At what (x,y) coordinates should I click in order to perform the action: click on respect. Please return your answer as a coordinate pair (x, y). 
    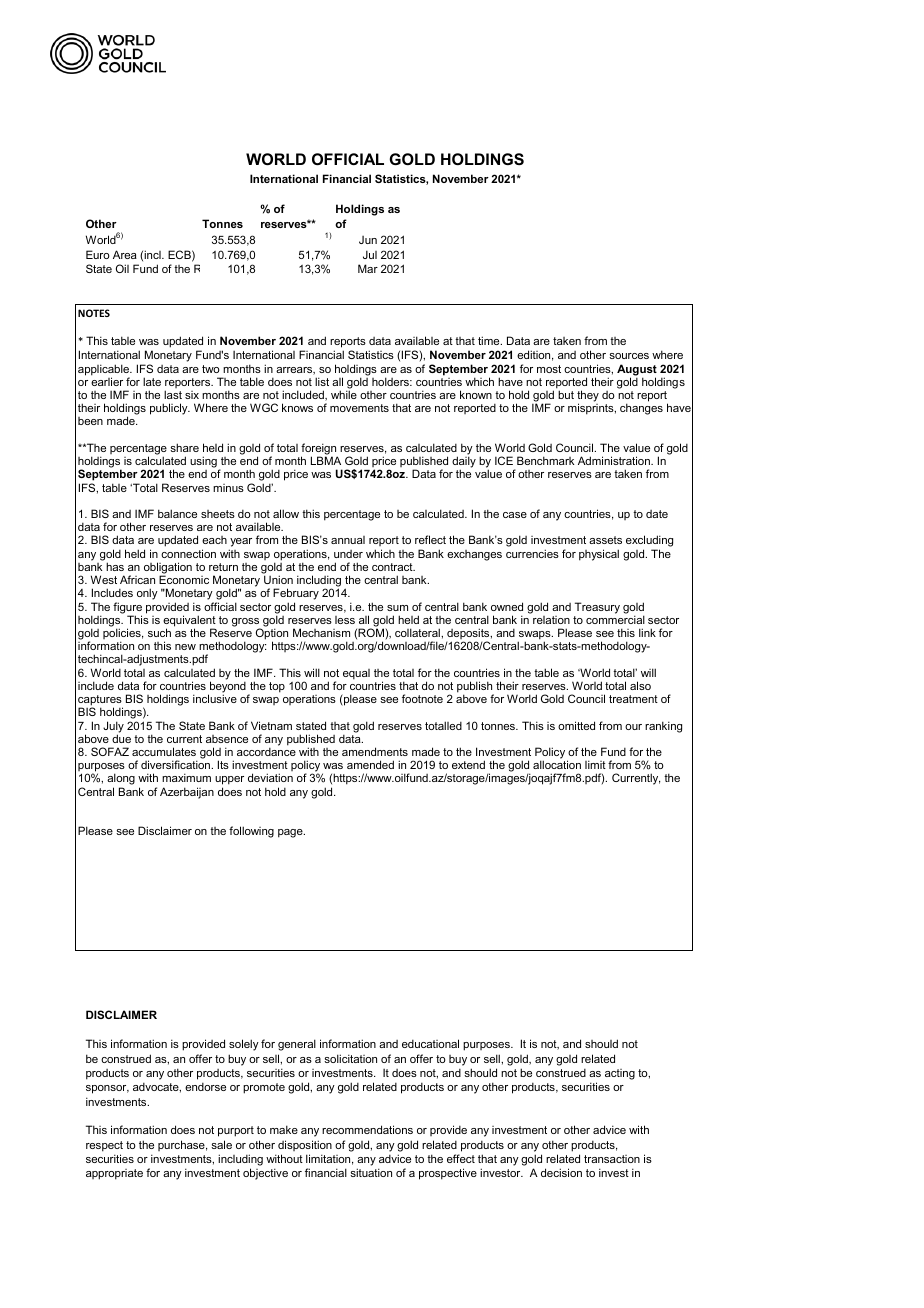
    Looking at the image, I should click on (104, 1146).
